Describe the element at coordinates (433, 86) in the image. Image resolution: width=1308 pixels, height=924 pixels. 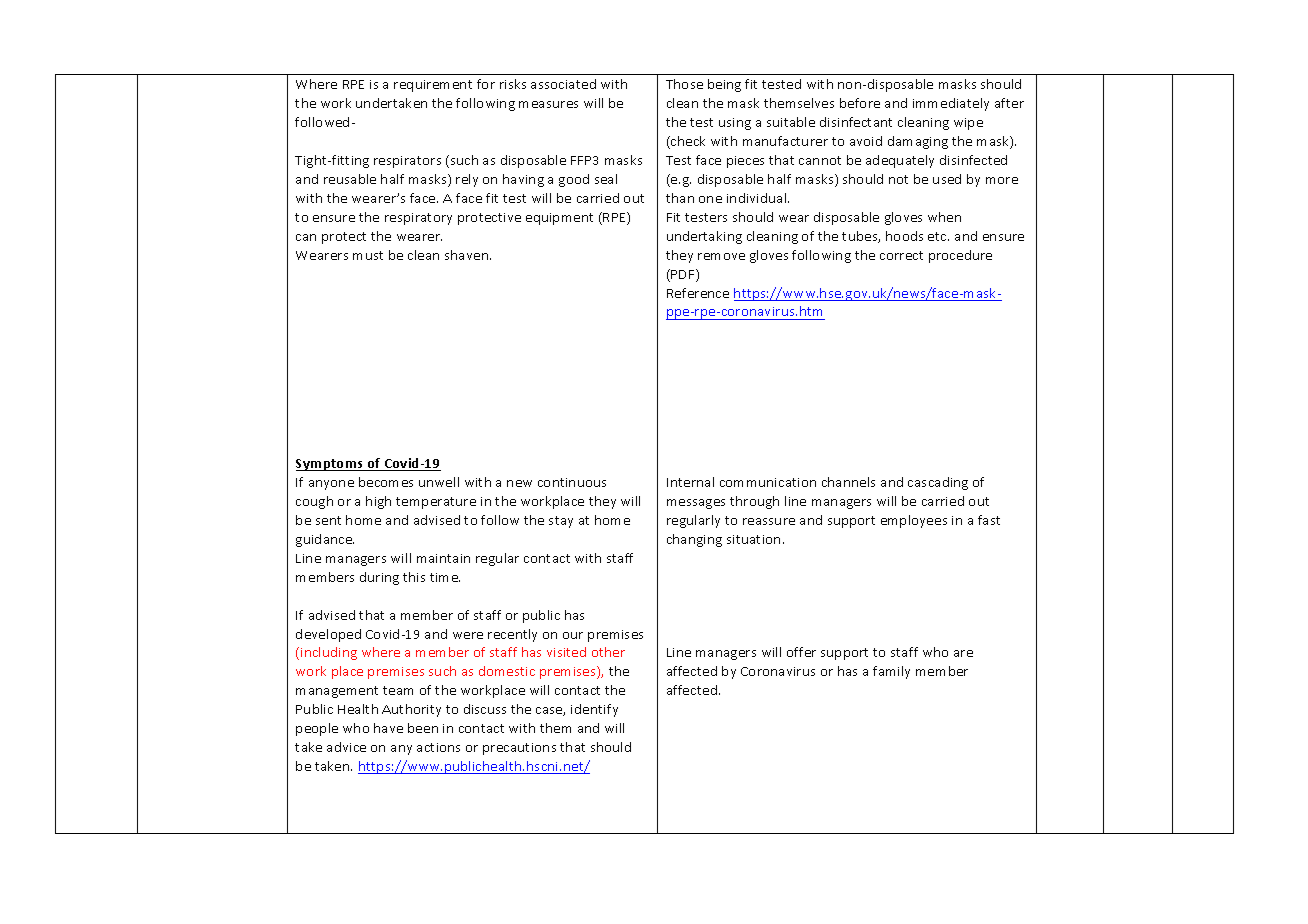
I see `requirement` at that location.
